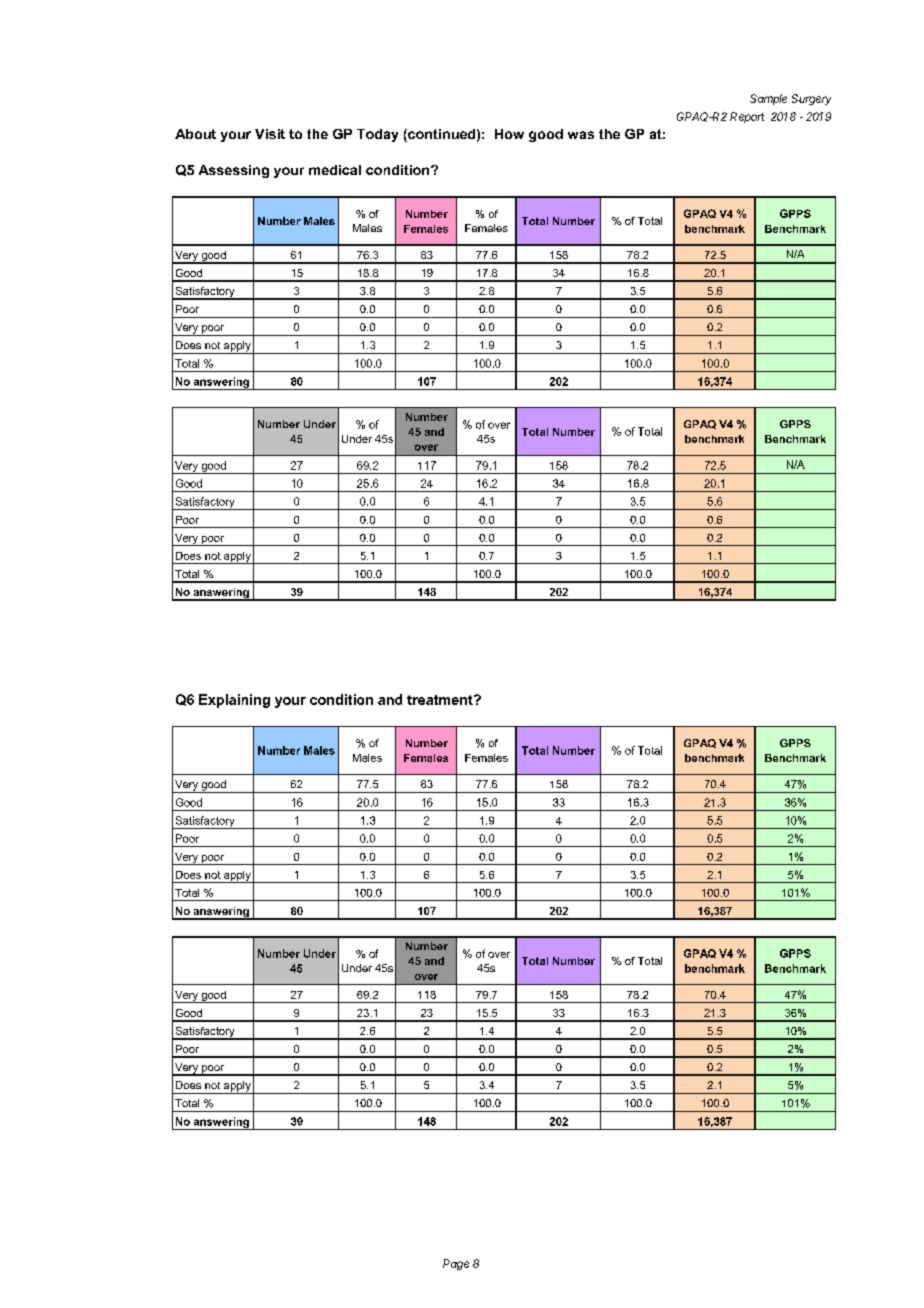  Describe the element at coordinates (234, 701) in the image. I see `Explaining` at that location.
